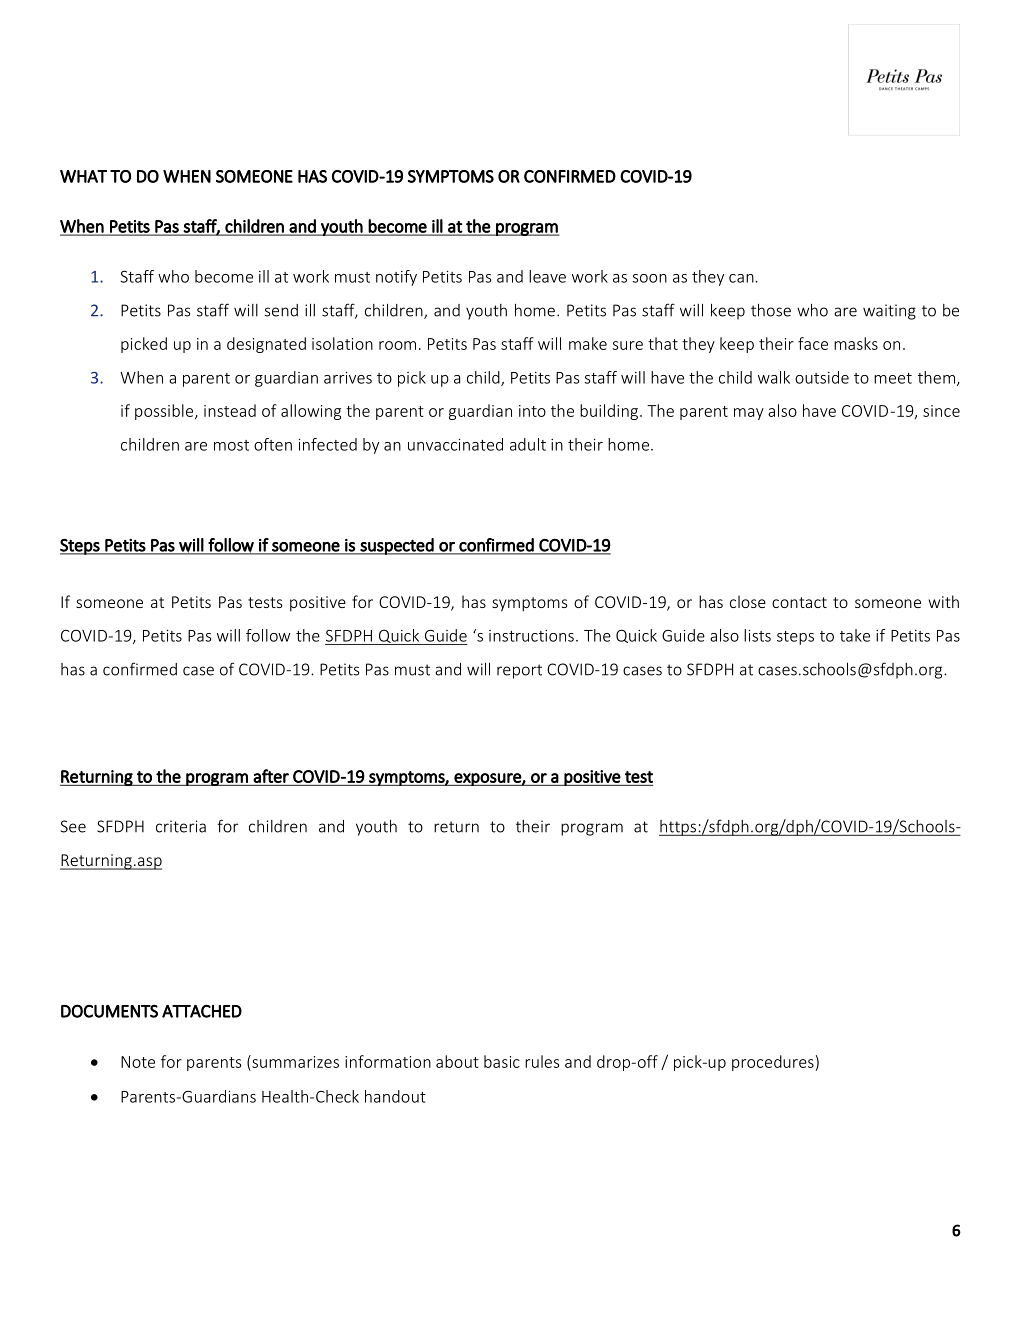 This screenshot has height=1320, width=1020. Describe the element at coordinates (855, 635) in the screenshot. I see `take` at that location.
